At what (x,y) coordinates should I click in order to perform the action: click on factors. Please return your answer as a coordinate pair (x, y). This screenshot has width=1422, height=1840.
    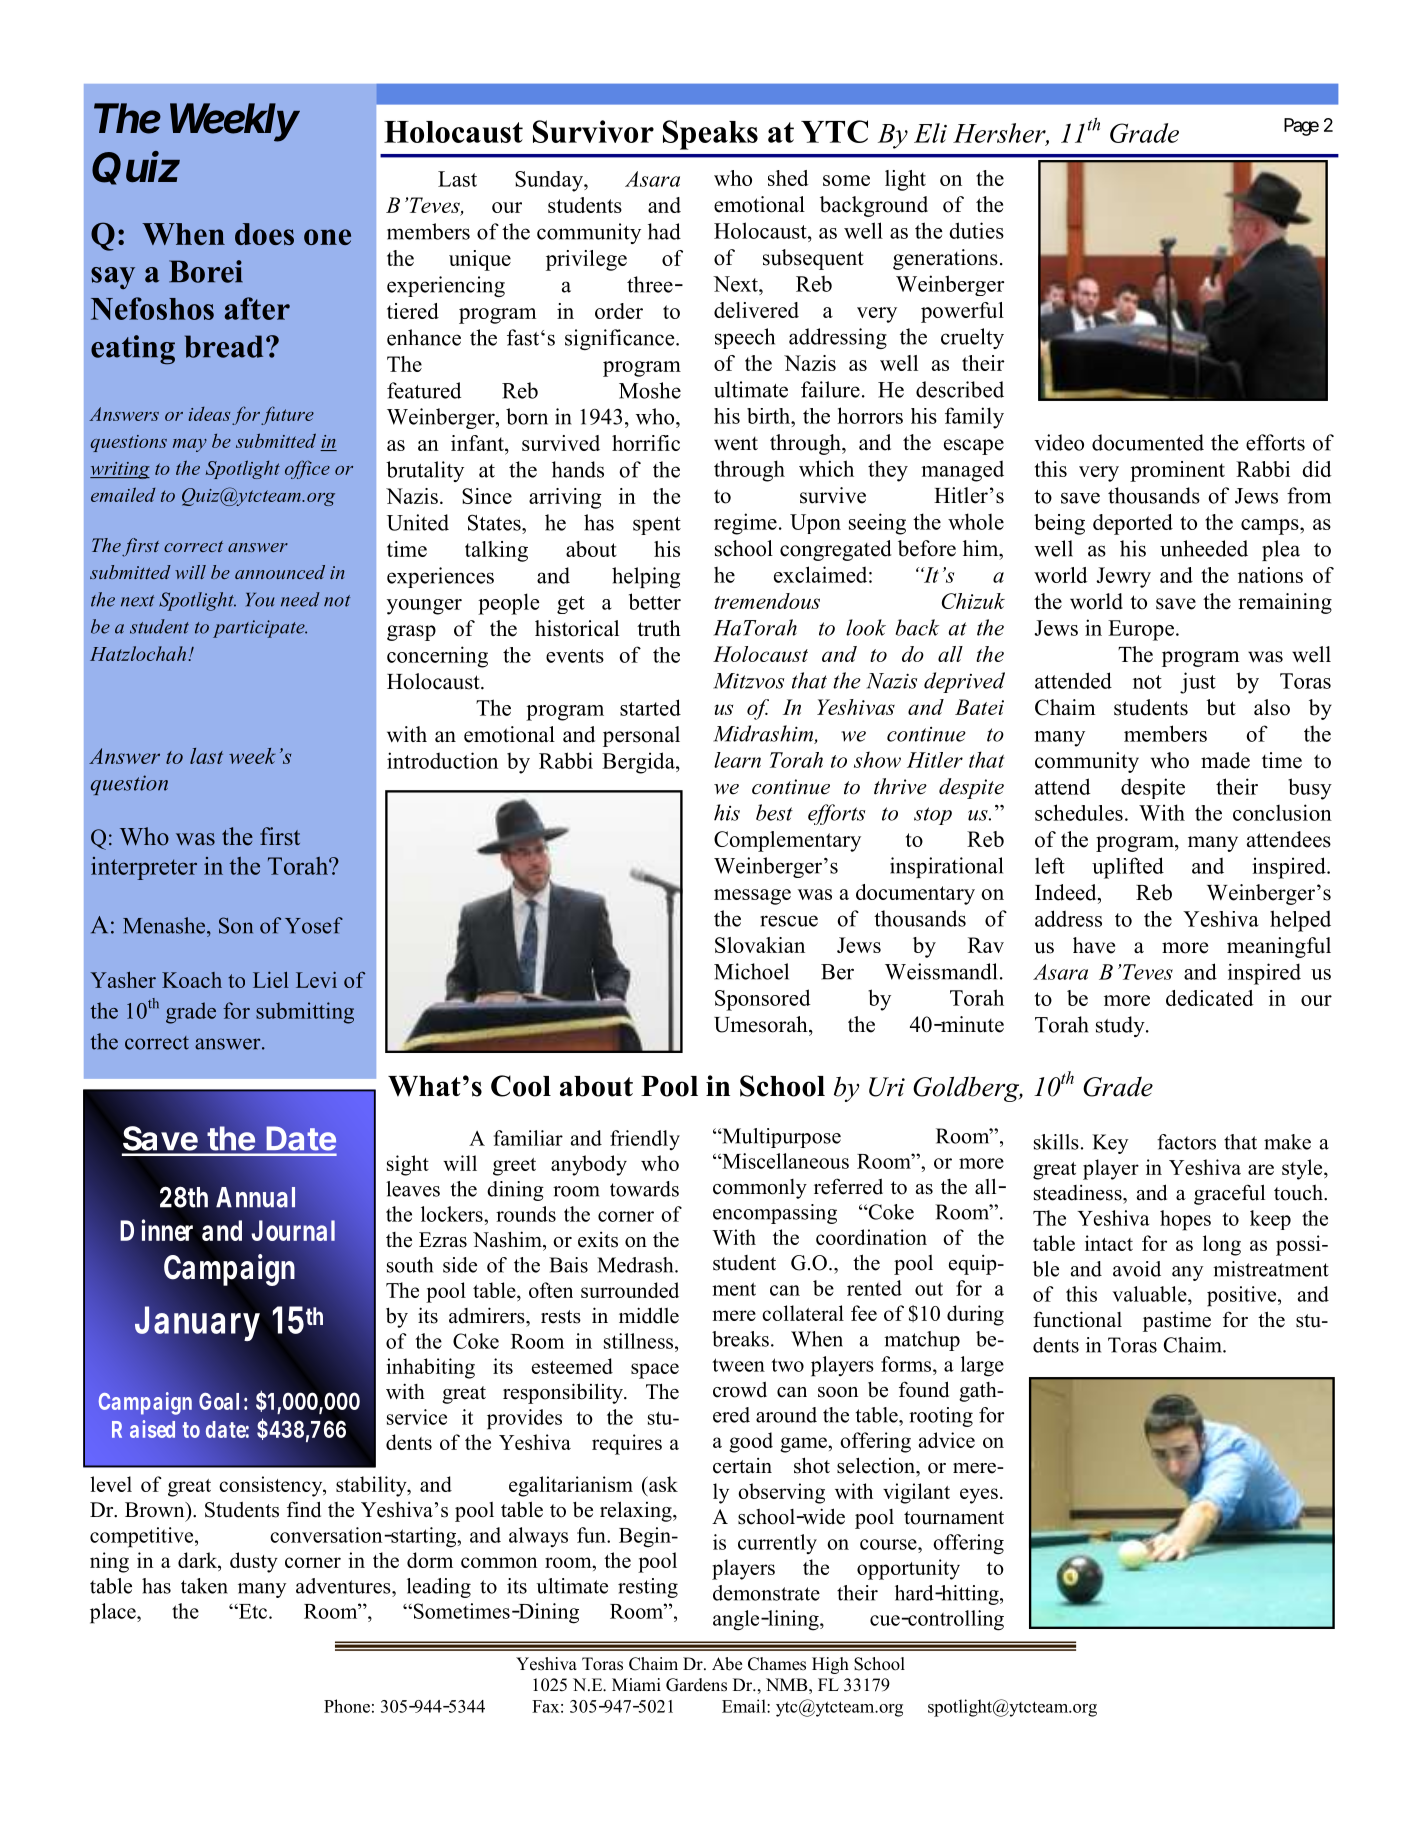
    Looking at the image, I should click on (1186, 1142).
